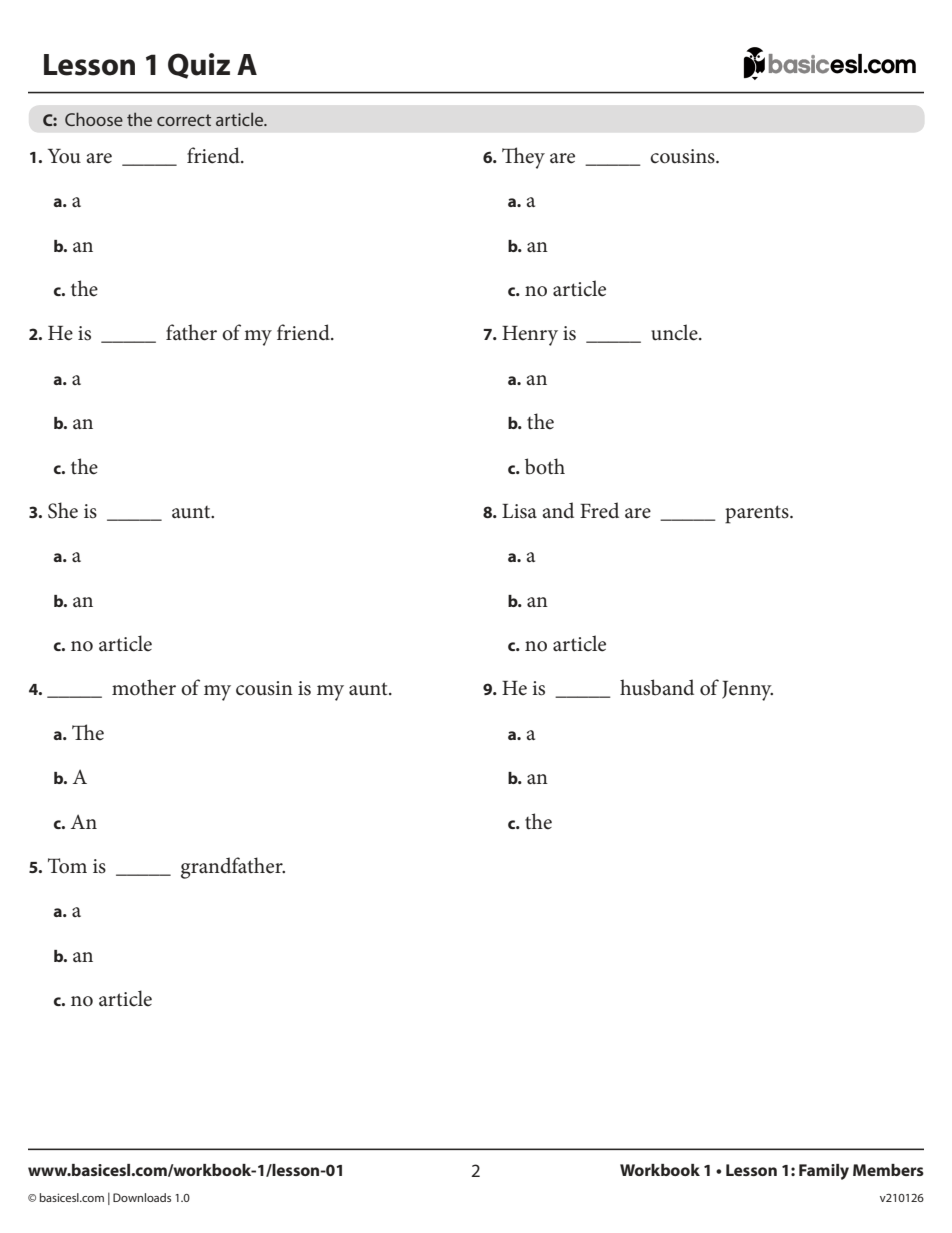 The image size is (952, 1233). What do you see at coordinates (184, 120) in the screenshot?
I see `correct` at bounding box center [184, 120].
